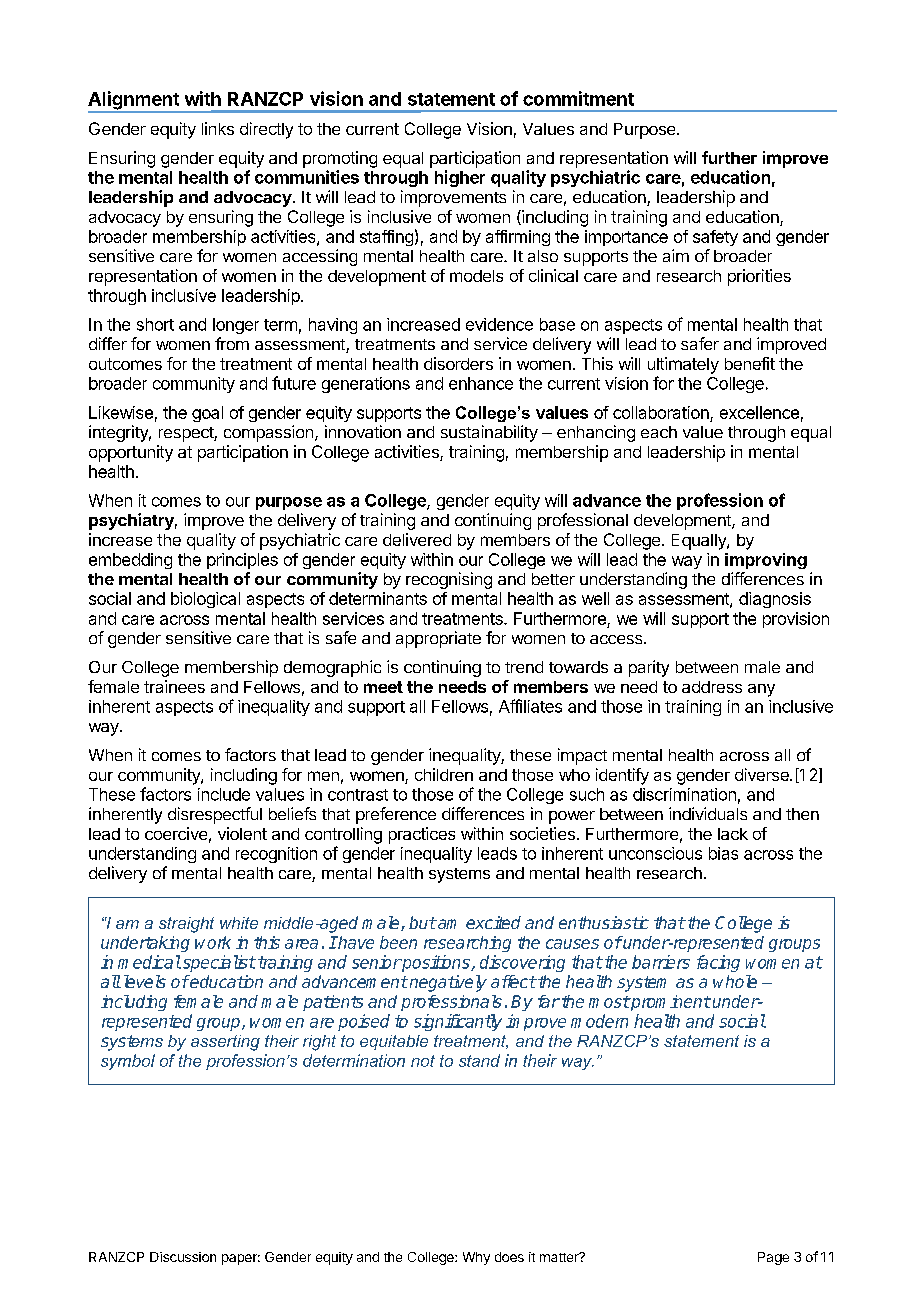 This page has width=924, height=1309. What do you see at coordinates (476, 1258) in the page?
I see `Why` at bounding box center [476, 1258].
